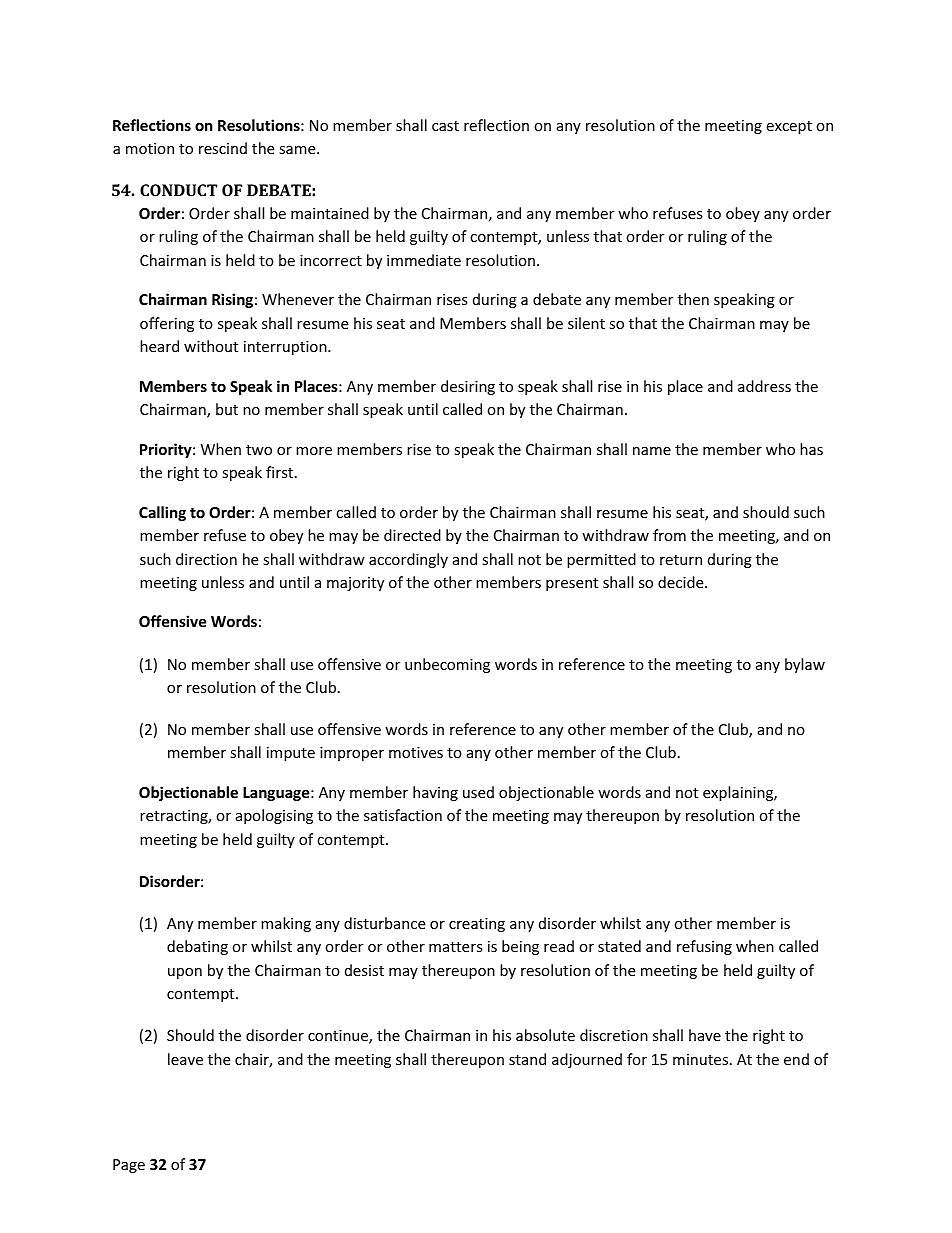 This image has width=952, height=1233. I want to click on Page, so click(129, 1166).
